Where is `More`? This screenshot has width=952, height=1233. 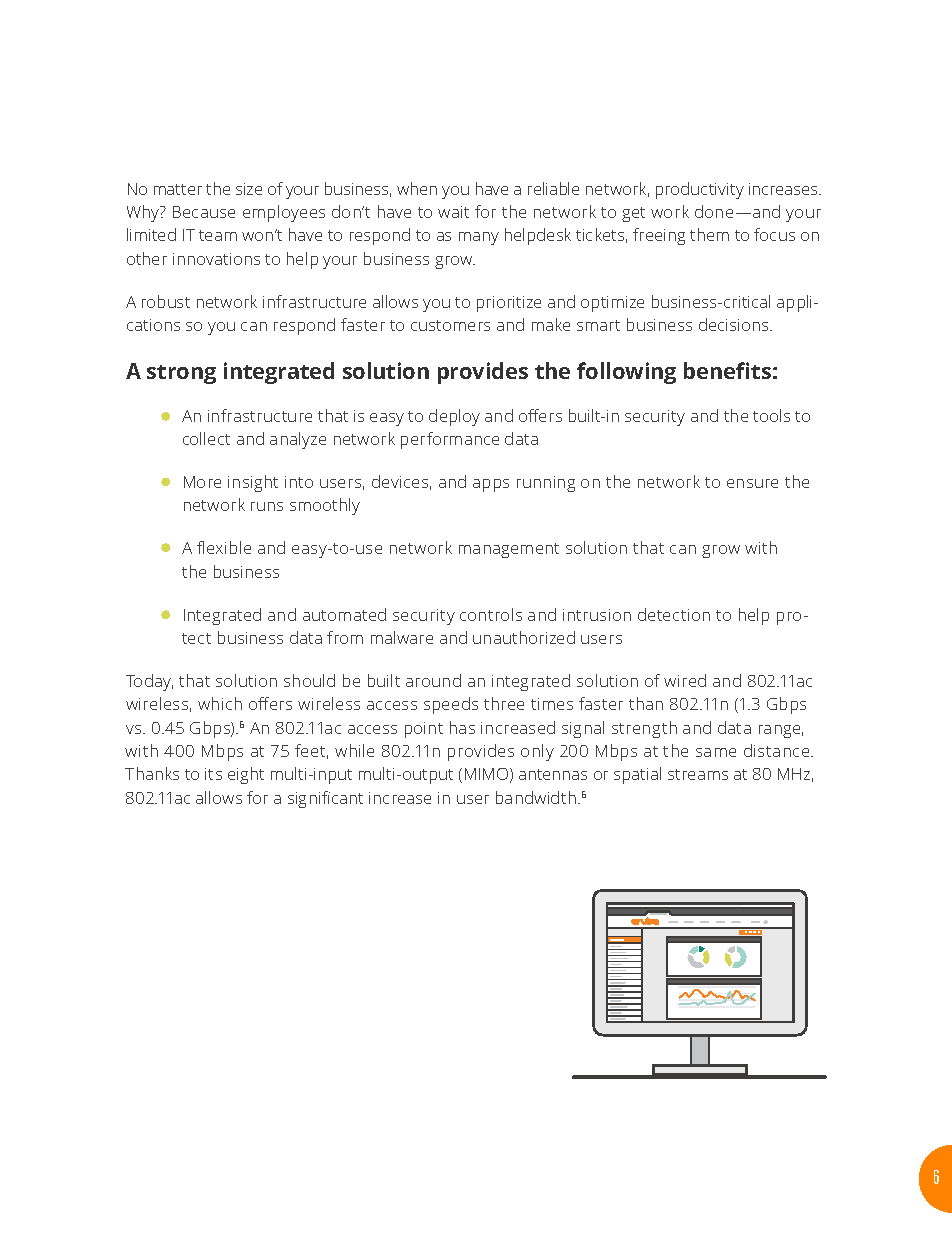 More is located at coordinates (202, 482).
